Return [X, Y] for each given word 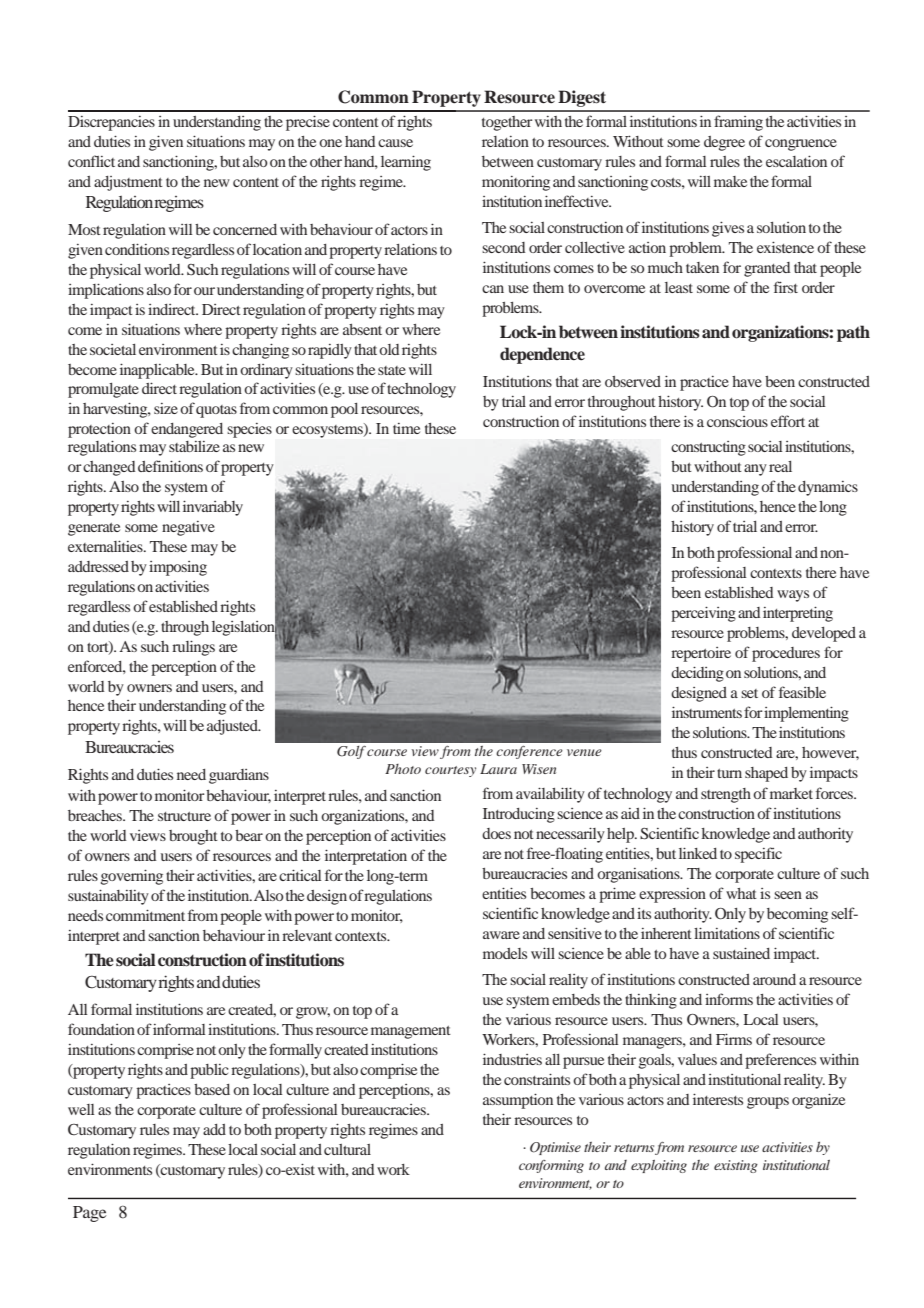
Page [90, 1214]
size [166, 408]
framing [738, 123]
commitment [145, 915]
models [505, 953]
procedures [786, 654]
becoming [797, 915]
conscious [737, 421]
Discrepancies [111, 123]
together [507, 123]
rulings [193, 648]
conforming [551, 1166]
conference [529, 752]
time [406, 428]
